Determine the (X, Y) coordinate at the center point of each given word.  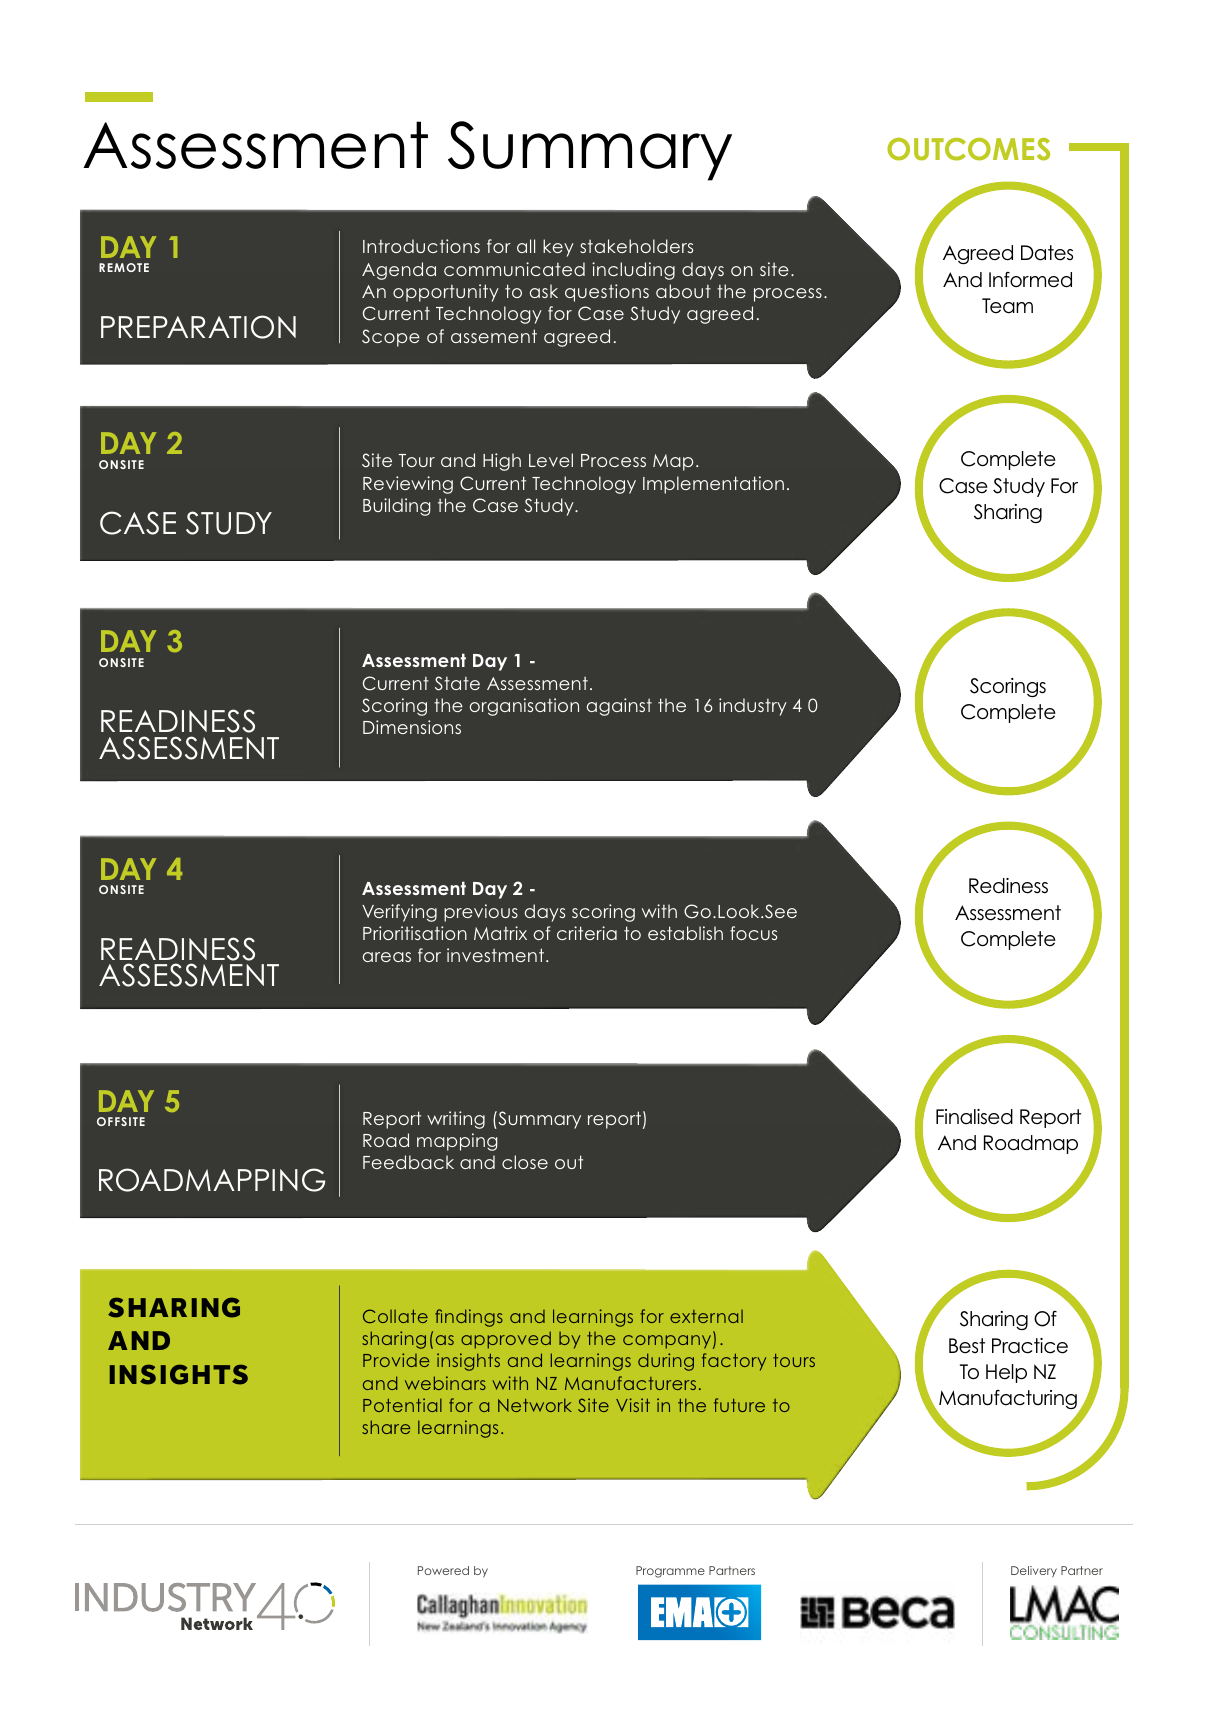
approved (506, 1340)
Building (397, 507)
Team (1007, 306)
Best (967, 1346)
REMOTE (124, 267)
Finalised (974, 1117)
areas (387, 957)
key (558, 248)
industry (753, 707)
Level (551, 460)
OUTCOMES (968, 149)
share (386, 1427)
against (619, 707)
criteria (587, 933)
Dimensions (412, 727)
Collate (395, 1316)
